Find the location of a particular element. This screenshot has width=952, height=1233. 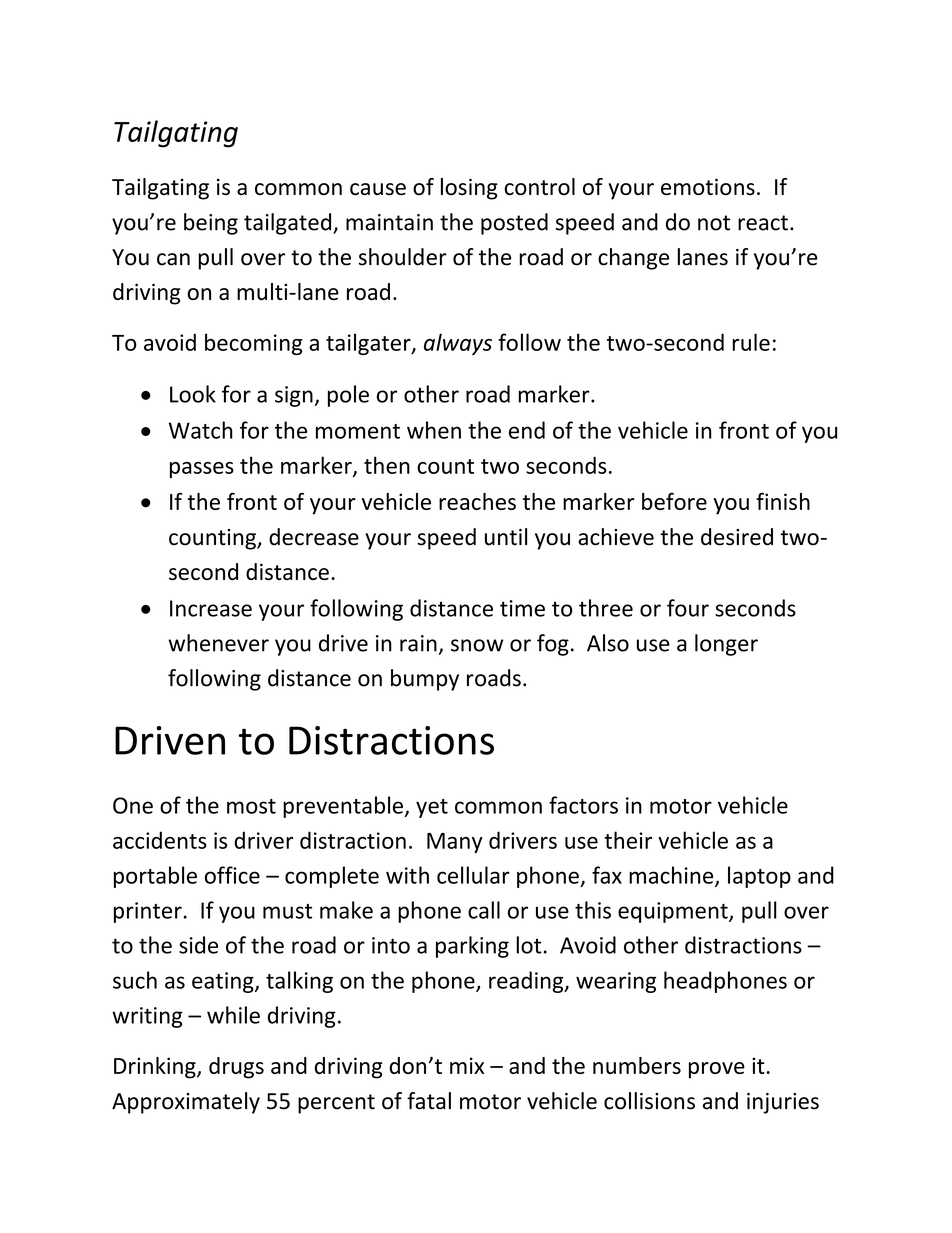

machine is located at coordinates (672, 876).
